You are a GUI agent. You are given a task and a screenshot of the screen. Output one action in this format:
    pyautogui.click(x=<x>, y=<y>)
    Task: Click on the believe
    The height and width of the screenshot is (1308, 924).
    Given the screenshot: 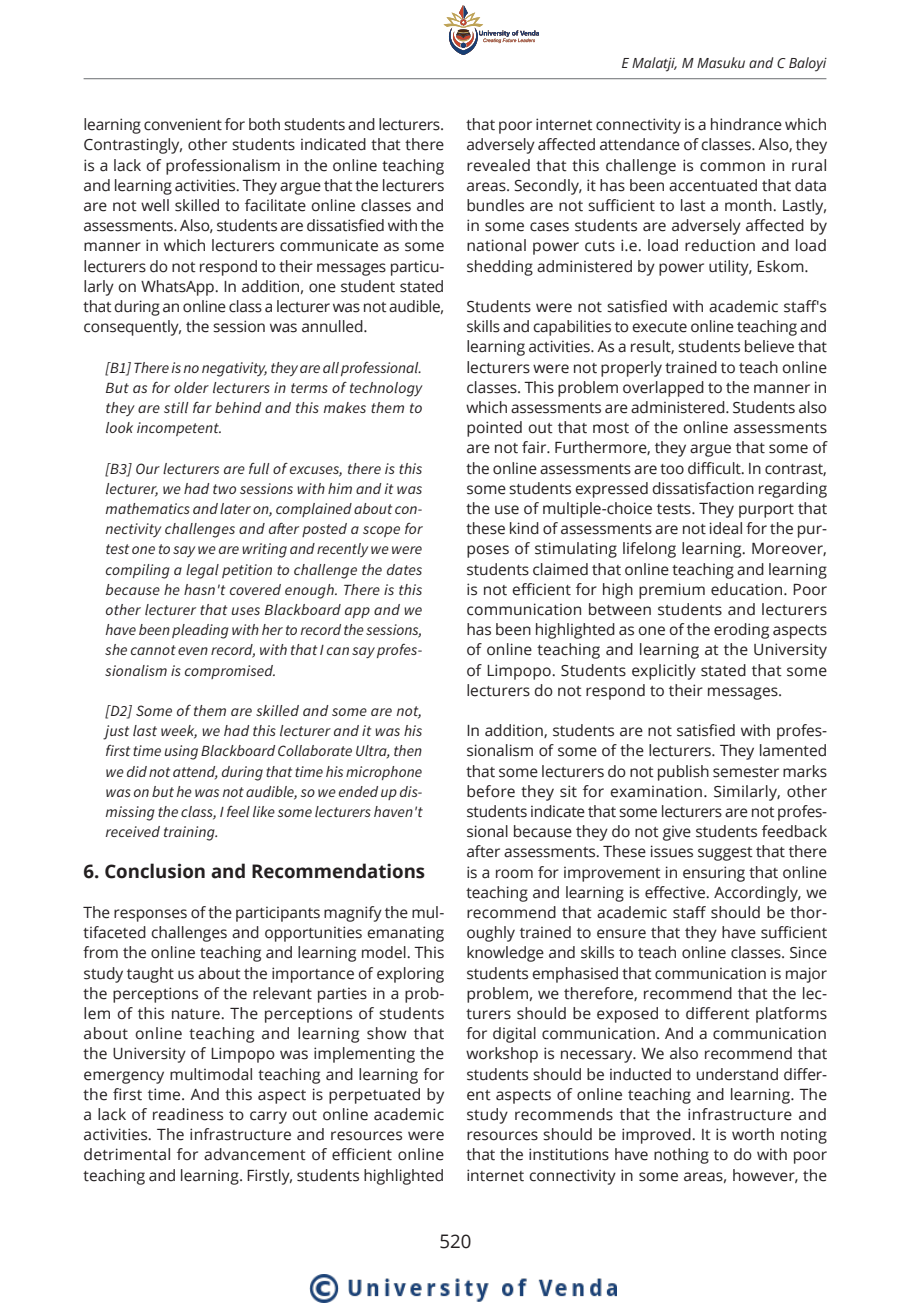 What is the action you would take?
    pyautogui.click(x=769, y=346)
